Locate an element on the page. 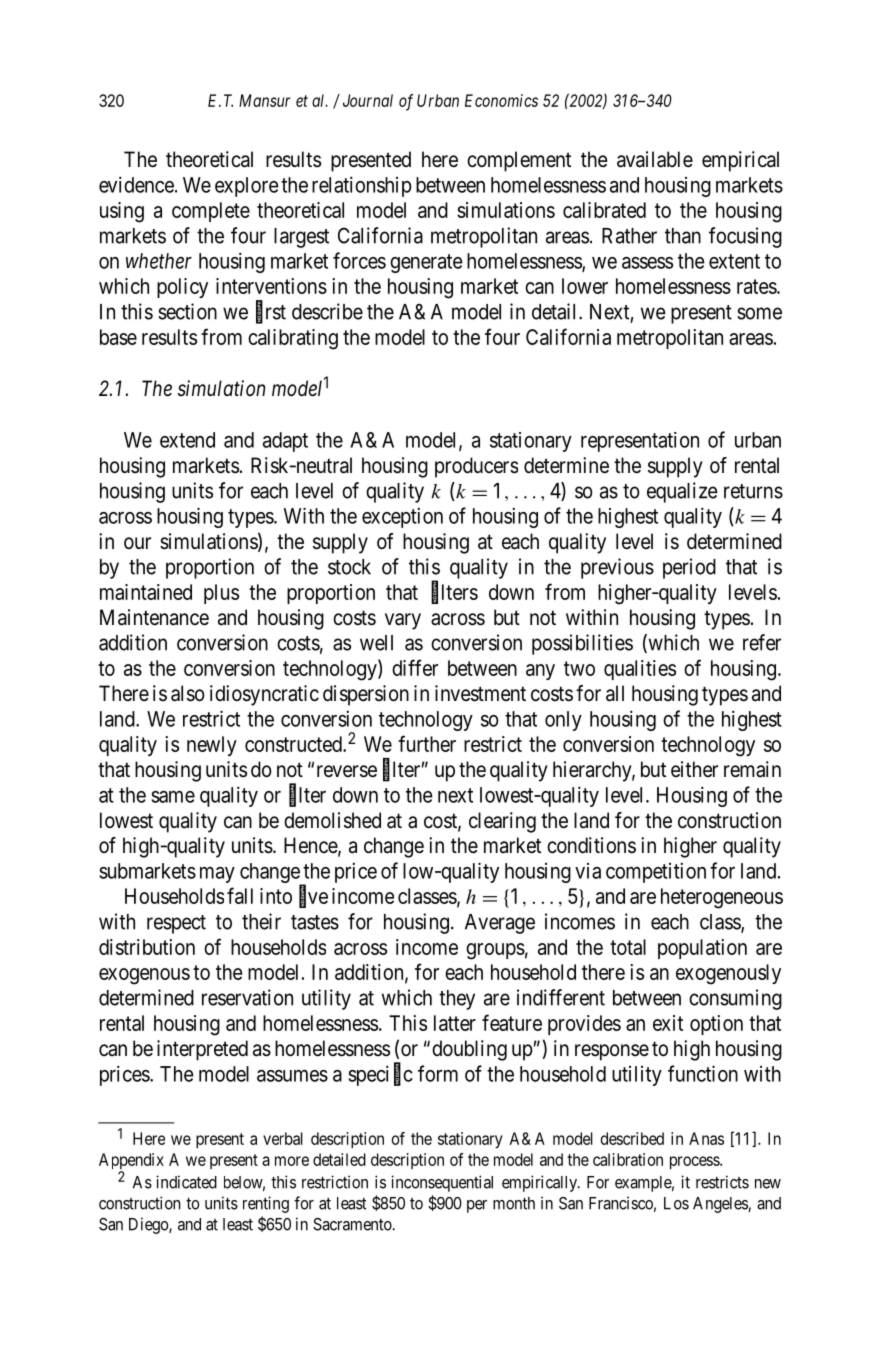  equalize is located at coordinates (682, 492).
